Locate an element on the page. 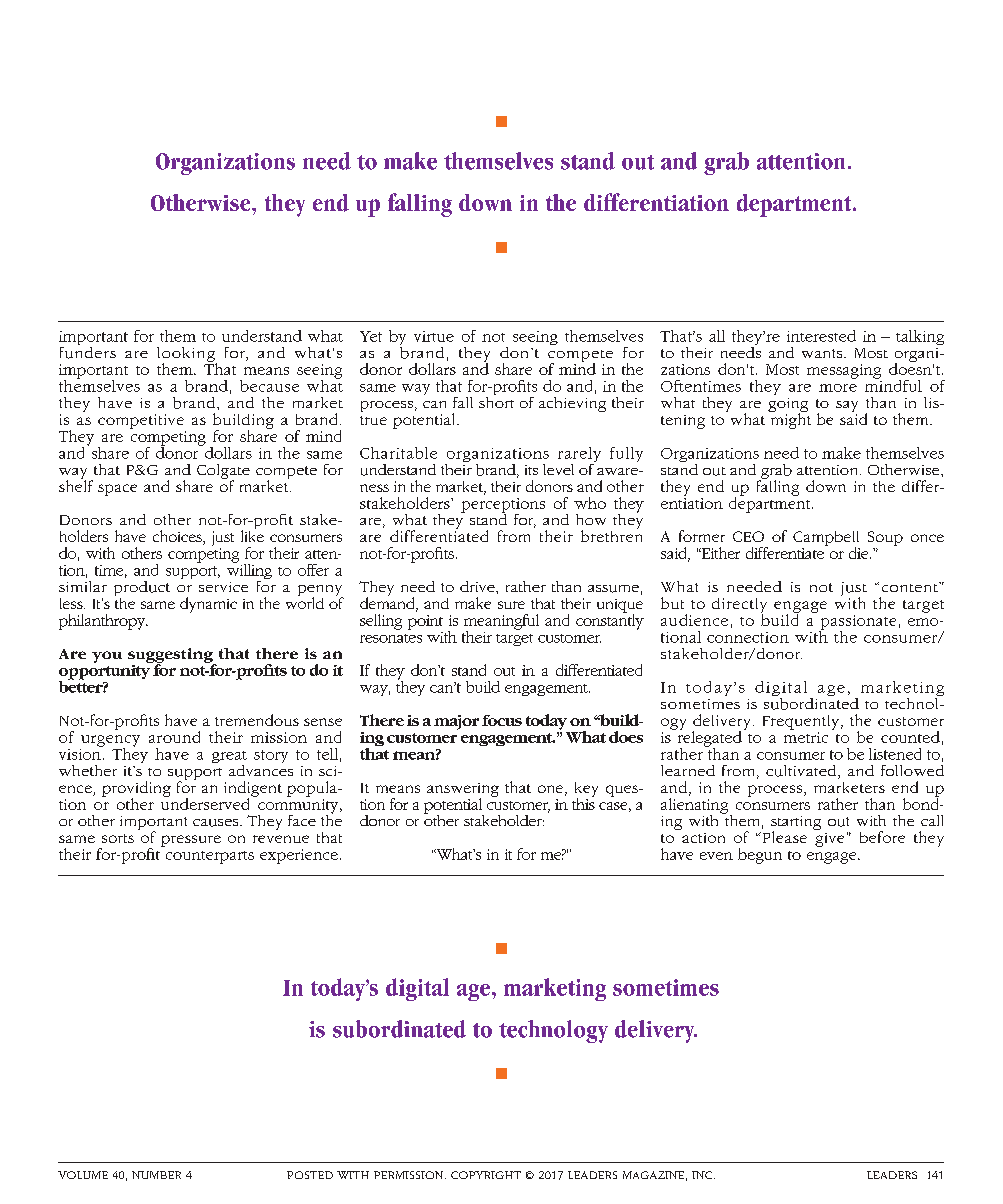 The image size is (1003, 1204). NUMBER is located at coordinates (156, 1175).
